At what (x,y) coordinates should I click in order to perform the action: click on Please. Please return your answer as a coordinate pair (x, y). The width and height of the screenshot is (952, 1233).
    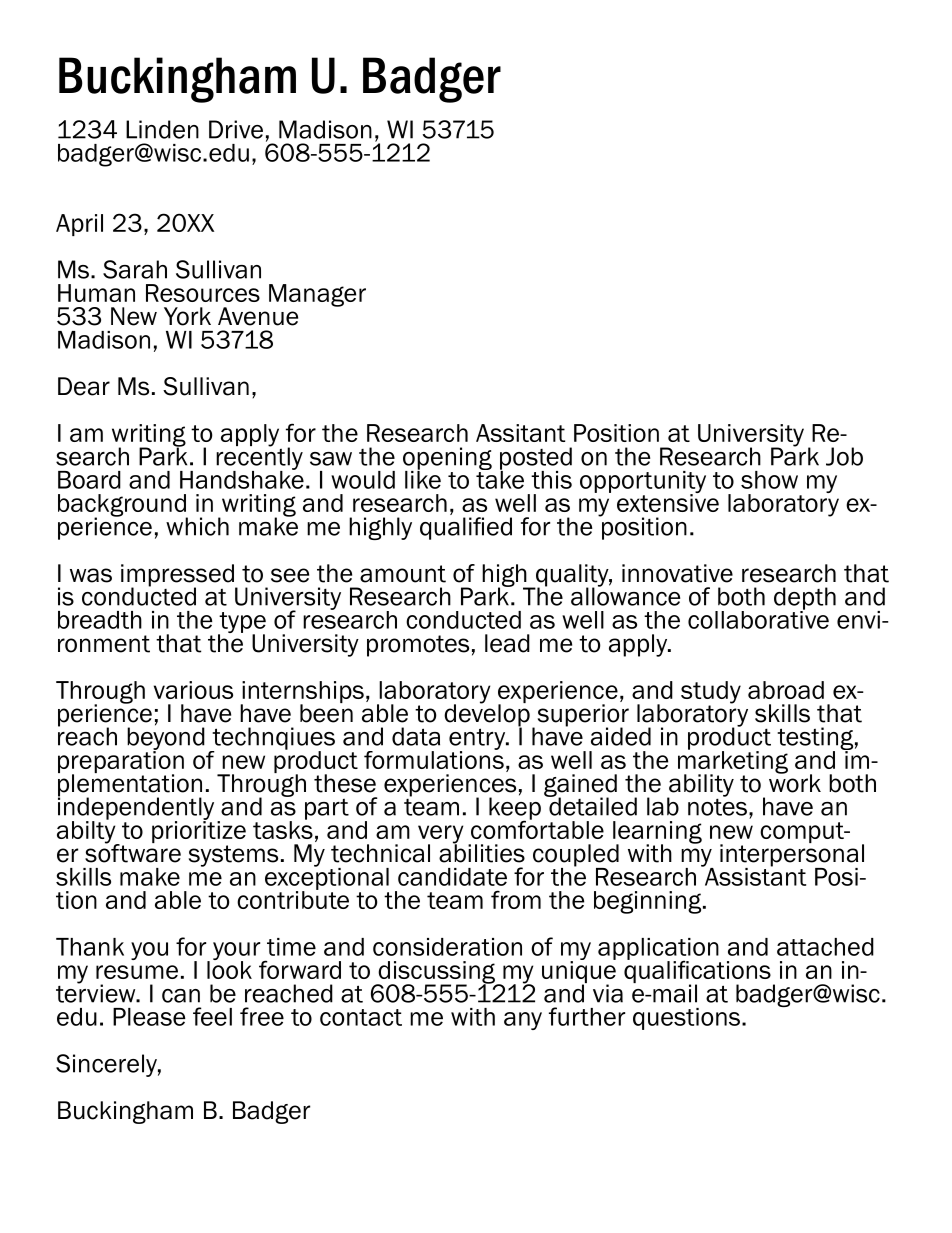
    Looking at the image, I should click on (149, 1017).
